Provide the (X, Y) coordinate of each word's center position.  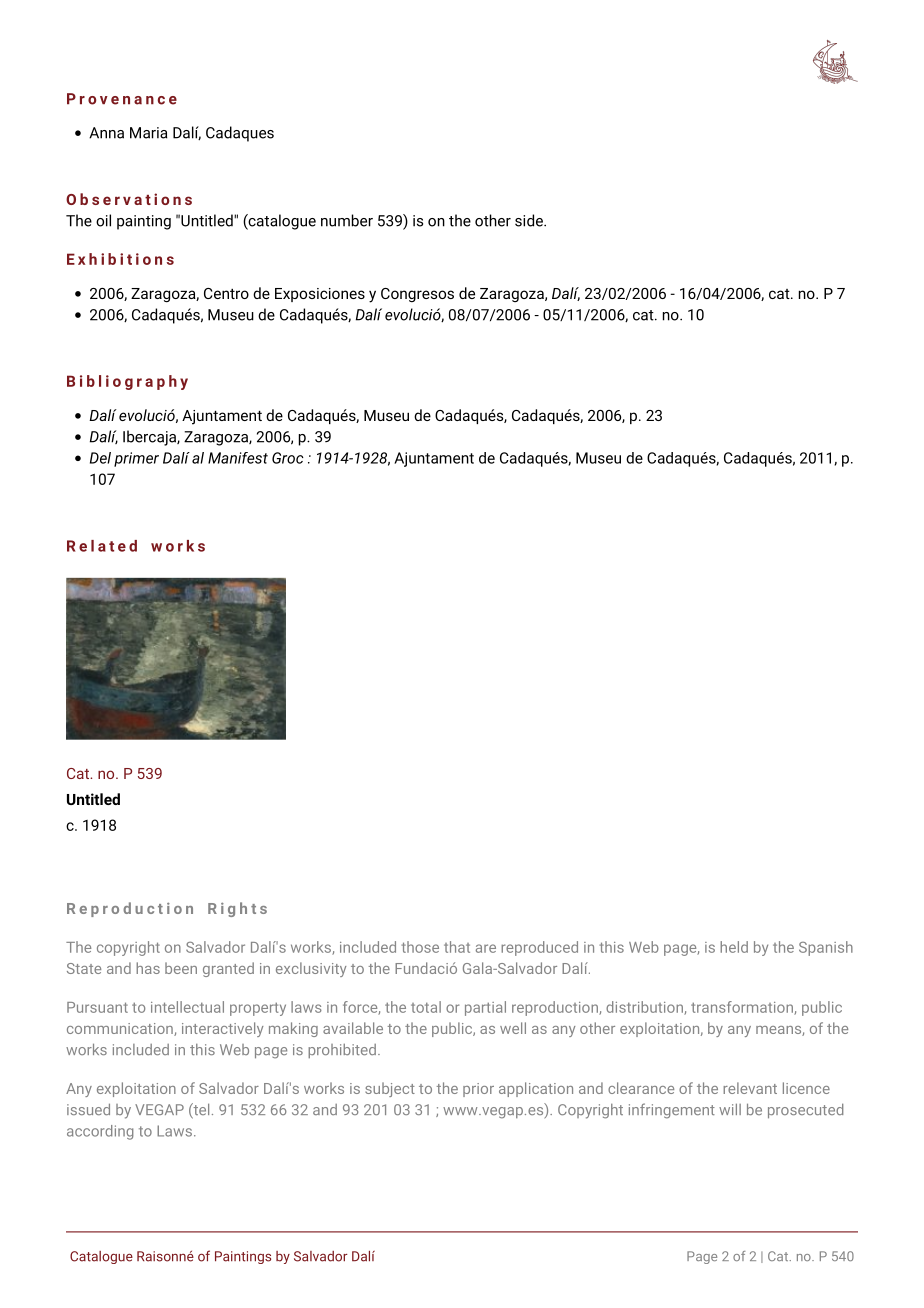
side (530, 220)
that (457, 947)
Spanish (826, 948)
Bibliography (127, 382)
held (734, 947)
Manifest (238, 458)
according (100, 1132)
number (347, 220)
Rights (237, 909)
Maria (148, 133)
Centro (226, 293)
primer (136, 459)
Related (102, 546)
